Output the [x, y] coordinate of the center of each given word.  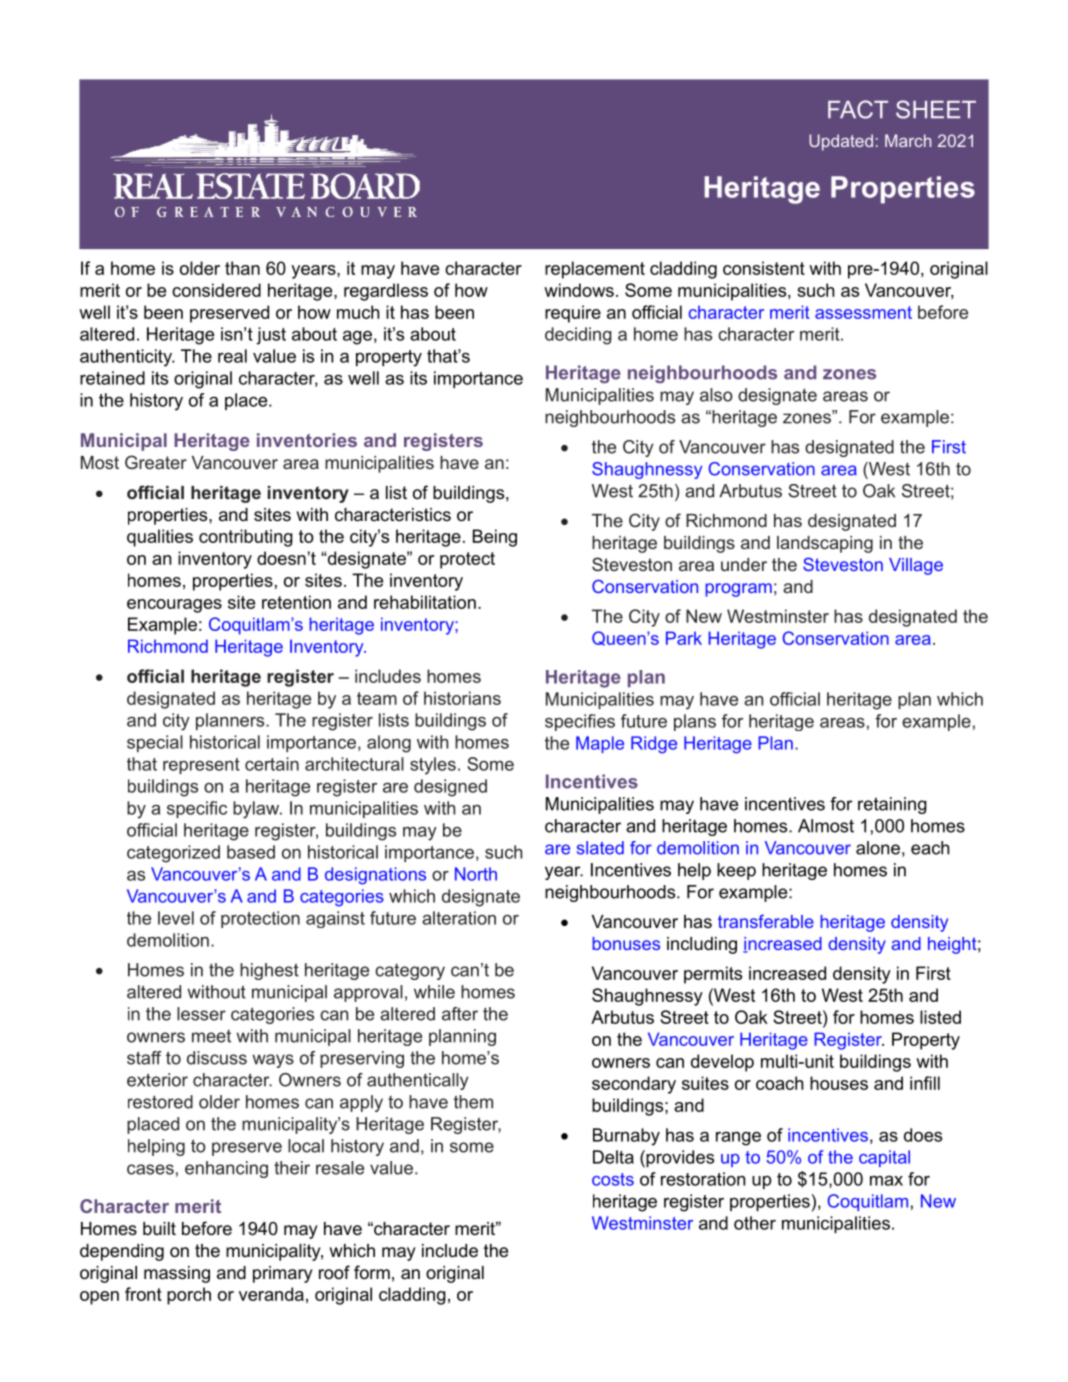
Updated [841, 142]
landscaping [825, 544]
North [476, 874]
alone [878, 848]
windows [579, 290]
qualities [160, 538]
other [755, 1223]
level [176, 918]
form [372, 1272]
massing [177, 1274]
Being [495, 538]
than [242, 268]
